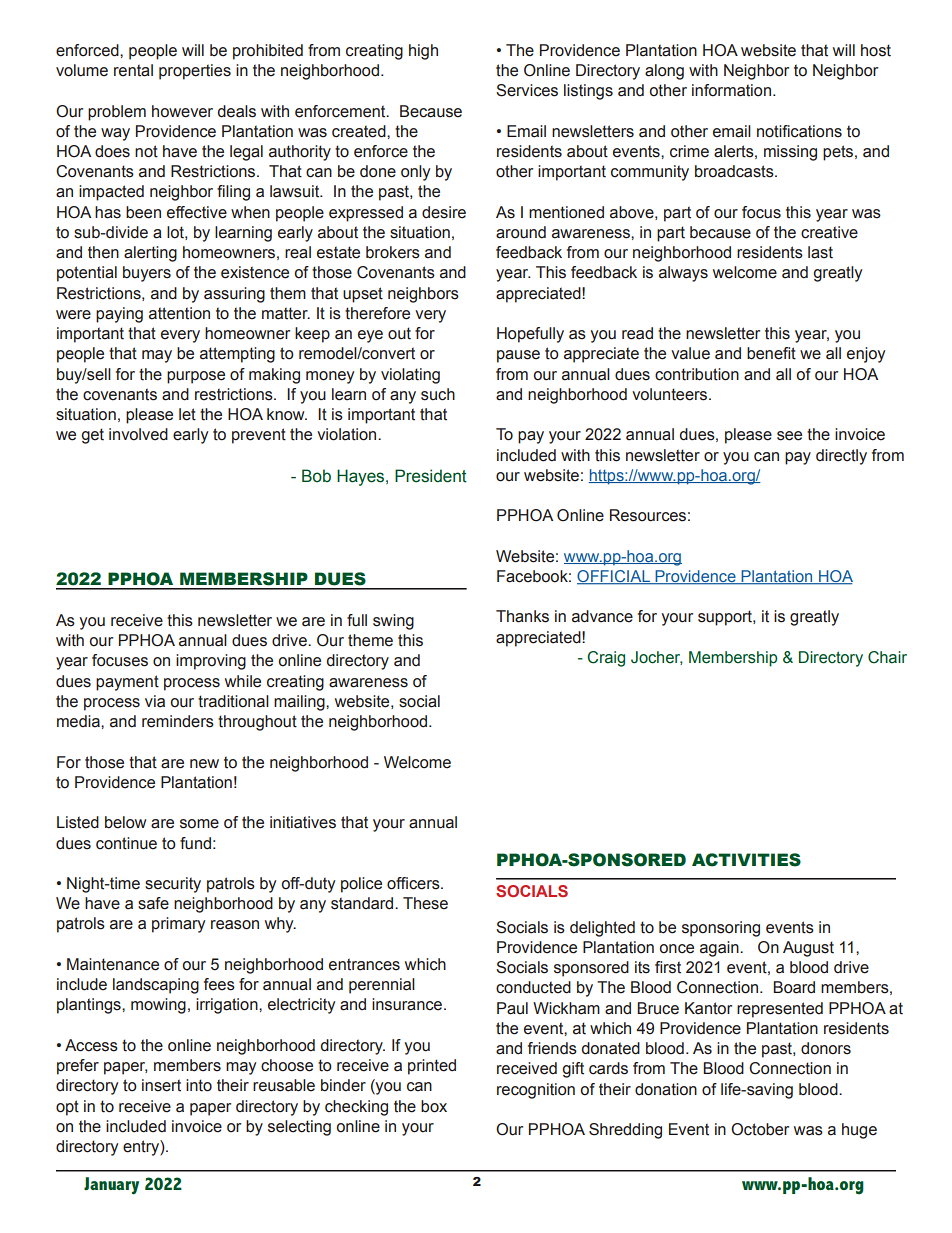 This screenshot has width=952, height=1233. What do you see at coordinates (731, 90) in the screenshot?
I see `information` at bounding box center [731, 90].
